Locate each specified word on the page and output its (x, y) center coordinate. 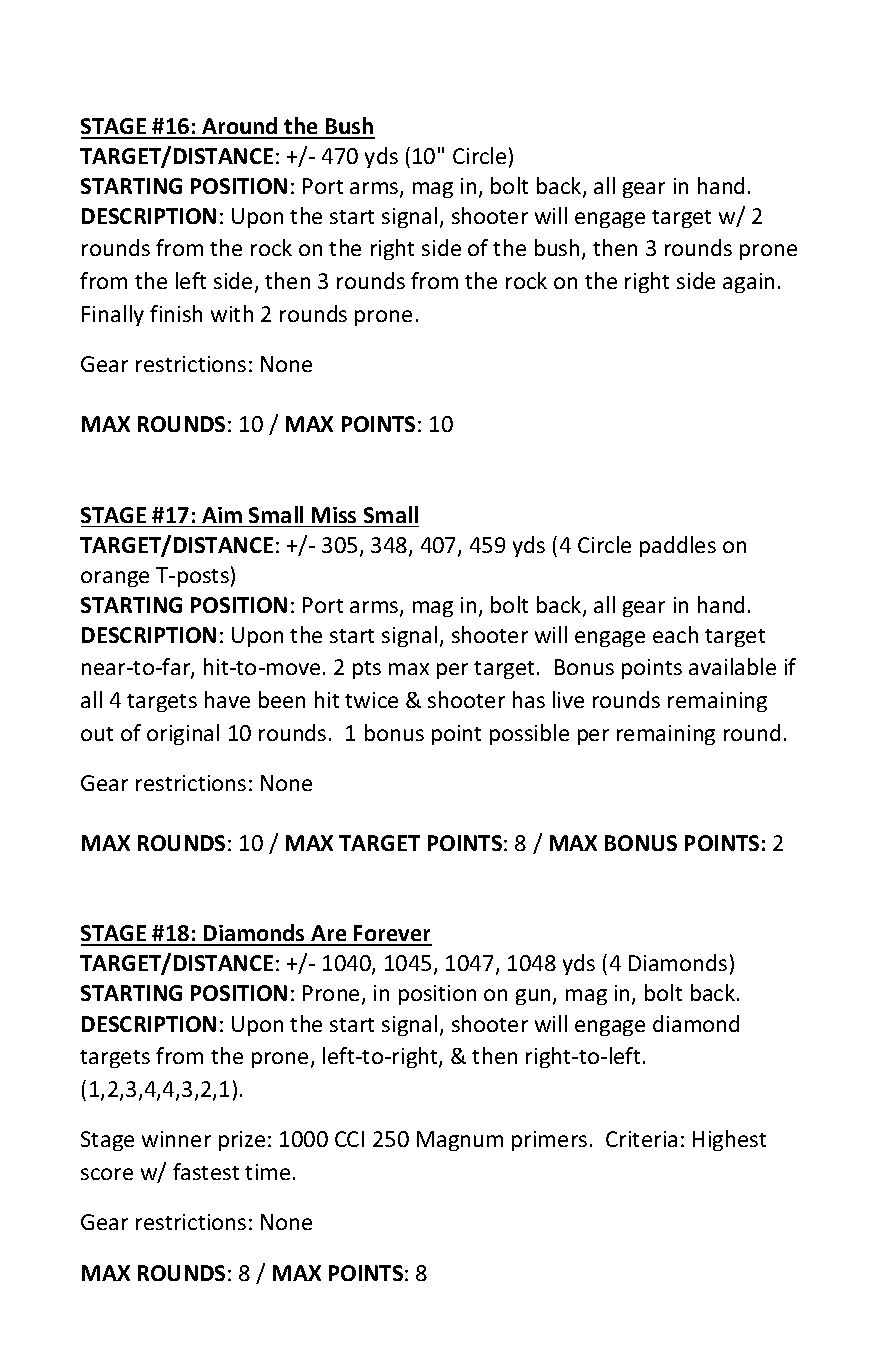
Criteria (641, 1139)
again (748, 283)
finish (176, 313)
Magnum (460, 1141)
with (232, 313)
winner (176, 1139)
